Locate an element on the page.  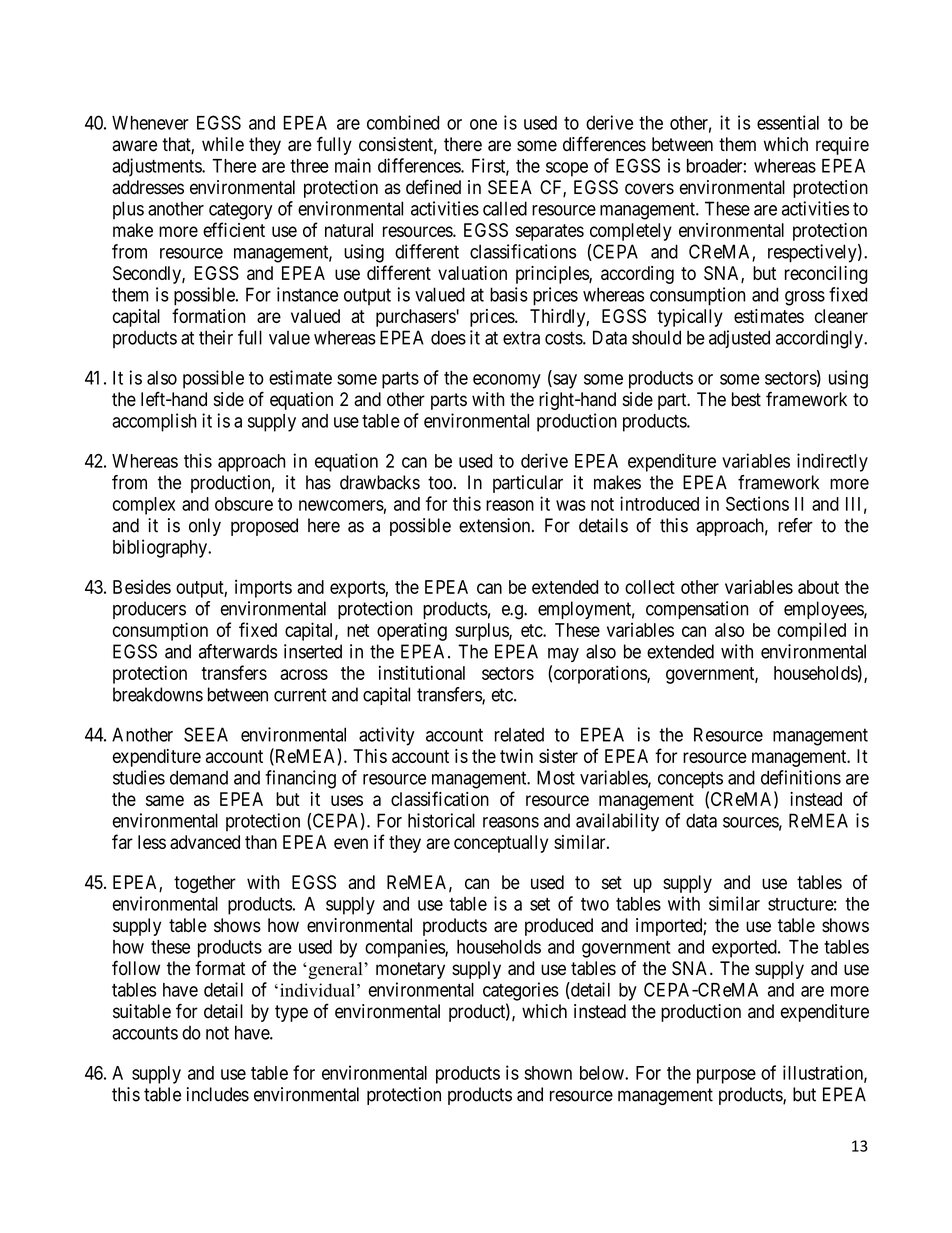
while is located at coordinates (223, 144).
